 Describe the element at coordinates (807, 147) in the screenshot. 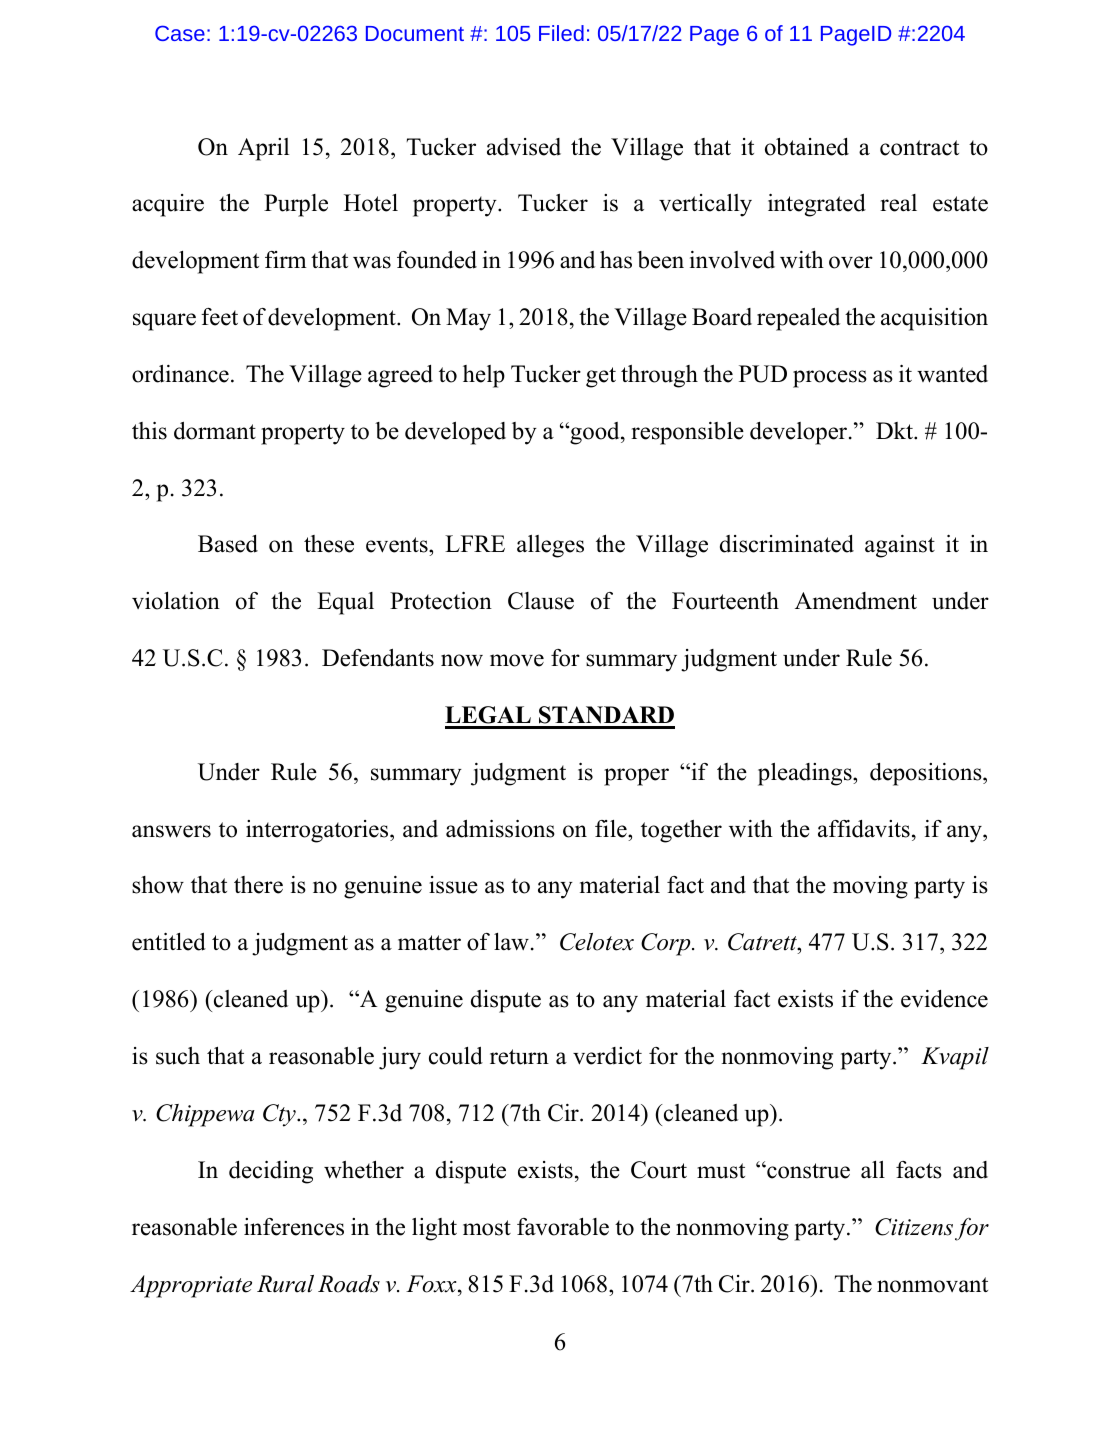

I see `obtained` at that location.
